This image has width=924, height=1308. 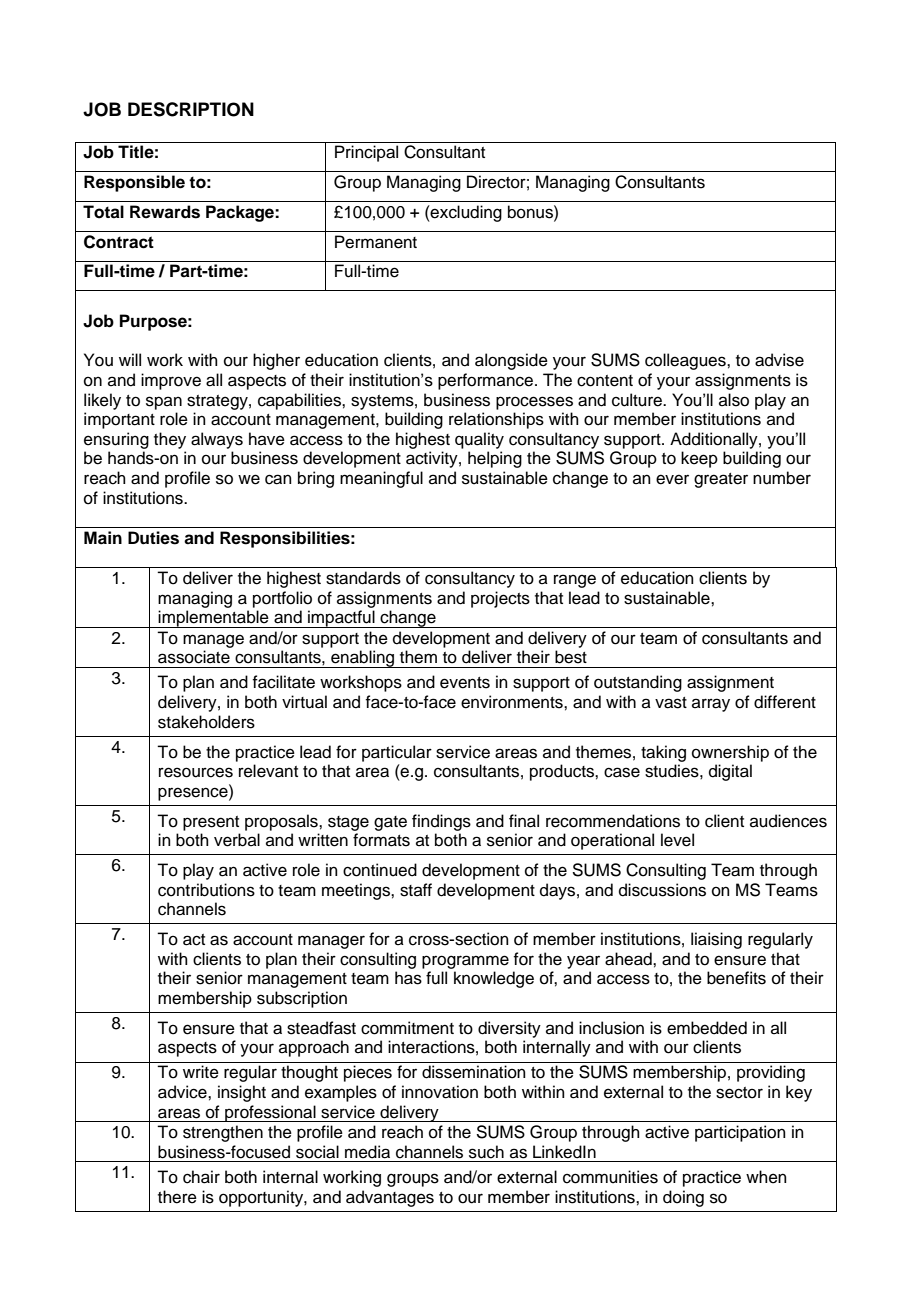 What do you see at coordinates (201, 1177) in the image?
I see `chair` at bounding box center [201, 1177].
